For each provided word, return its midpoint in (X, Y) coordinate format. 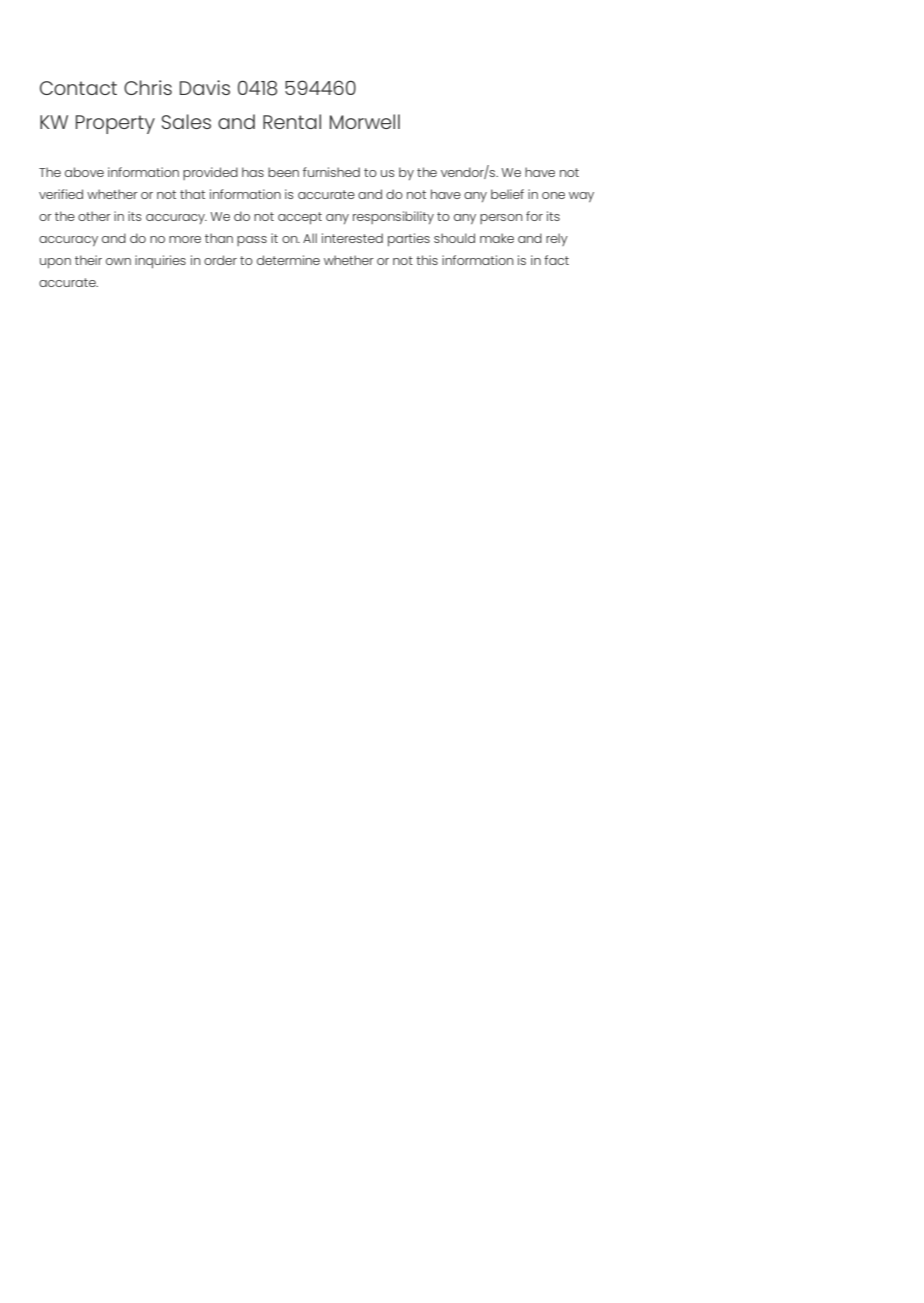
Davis (205, 87)
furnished (331, 172)
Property (115, 124)
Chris (148, 87)
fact (556, 260)
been (283, 172)
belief (507, 194)
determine (288, 260)
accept (300, 218)
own (118, 261)
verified (61, 194)
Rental (292, 121)
